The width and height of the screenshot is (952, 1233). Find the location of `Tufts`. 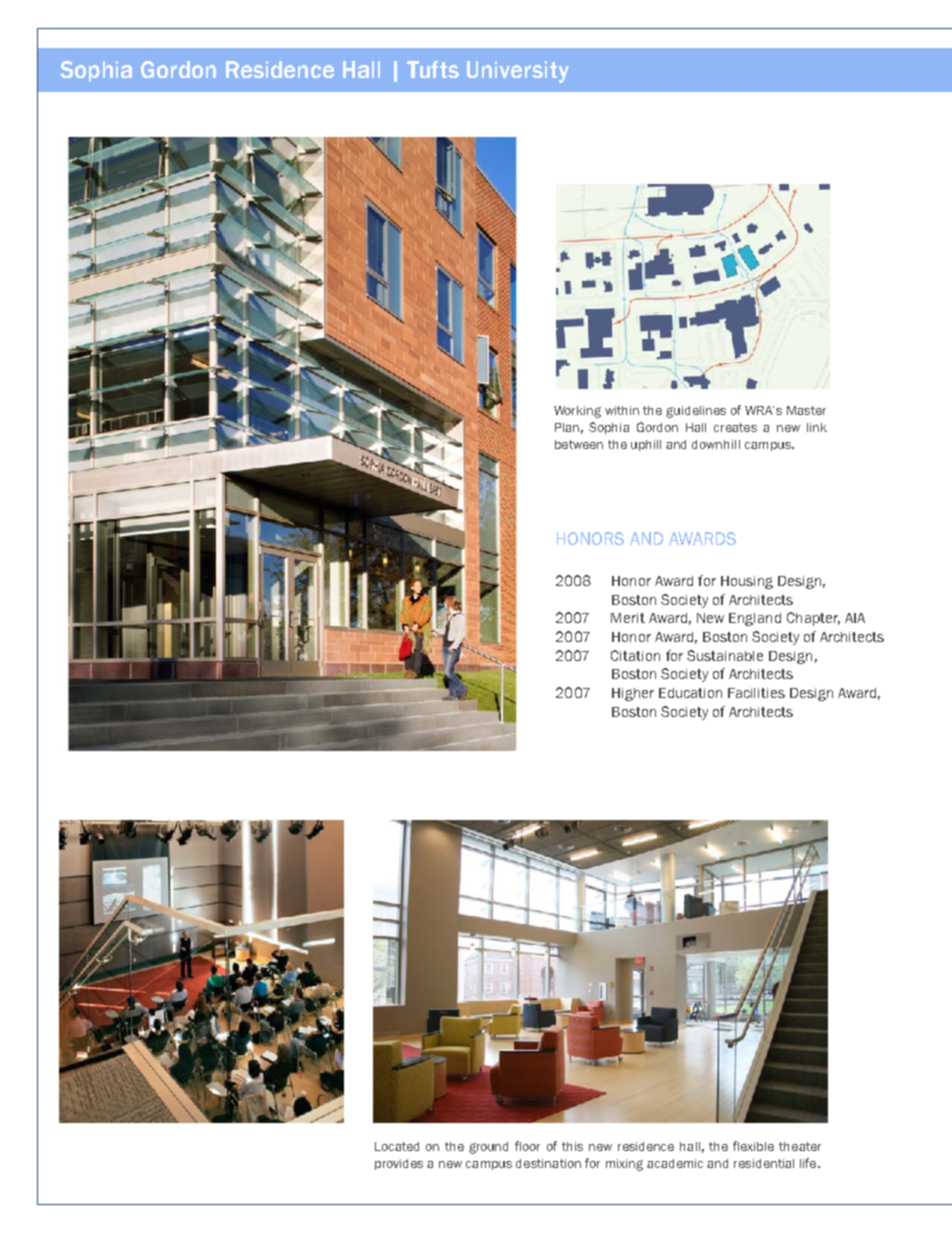

Tufts is located at coordinates (433, 69).
